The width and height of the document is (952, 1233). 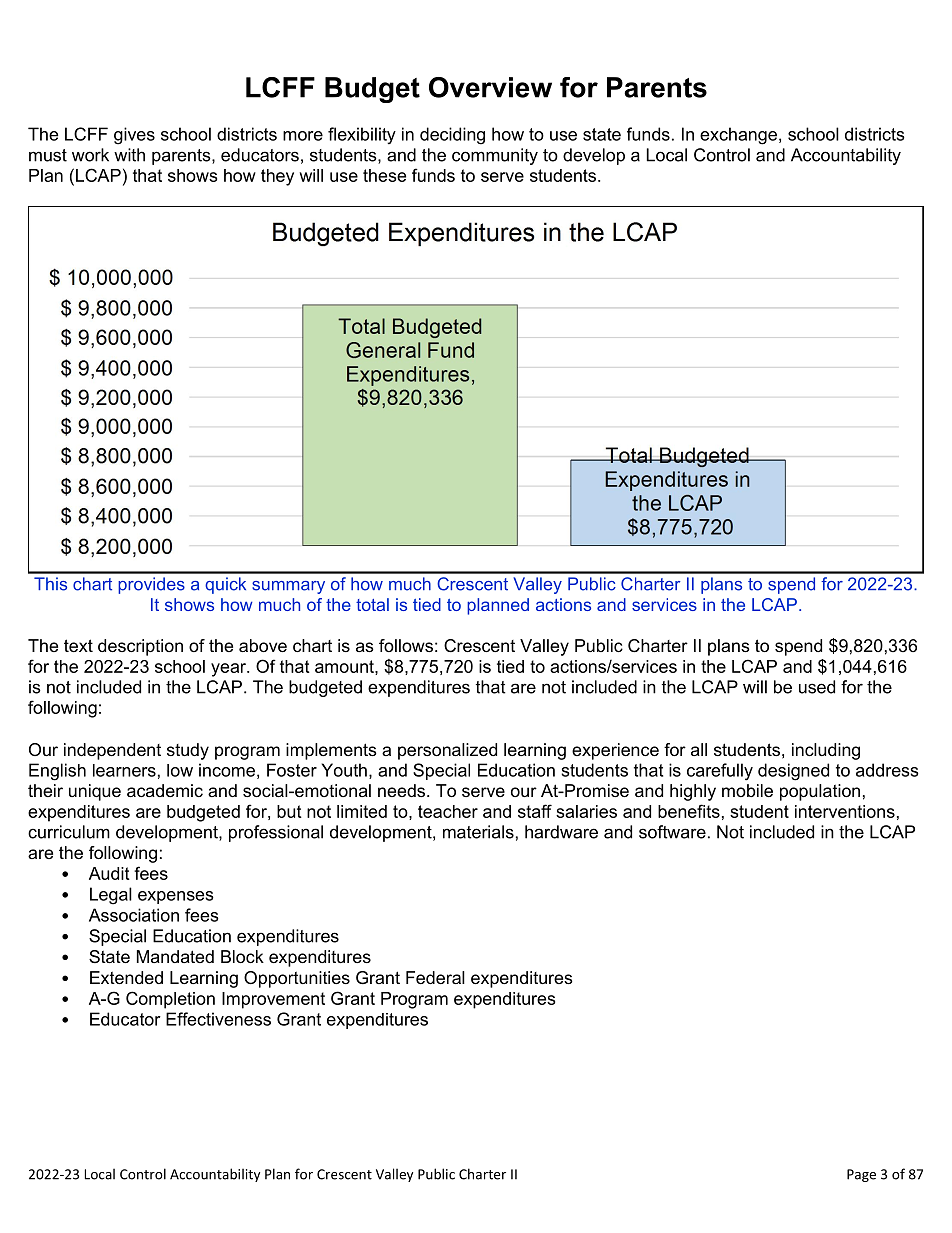 What do you see at coordinates (406, 645) in the document?
I see `follows` at bounding box center [406, 645].
